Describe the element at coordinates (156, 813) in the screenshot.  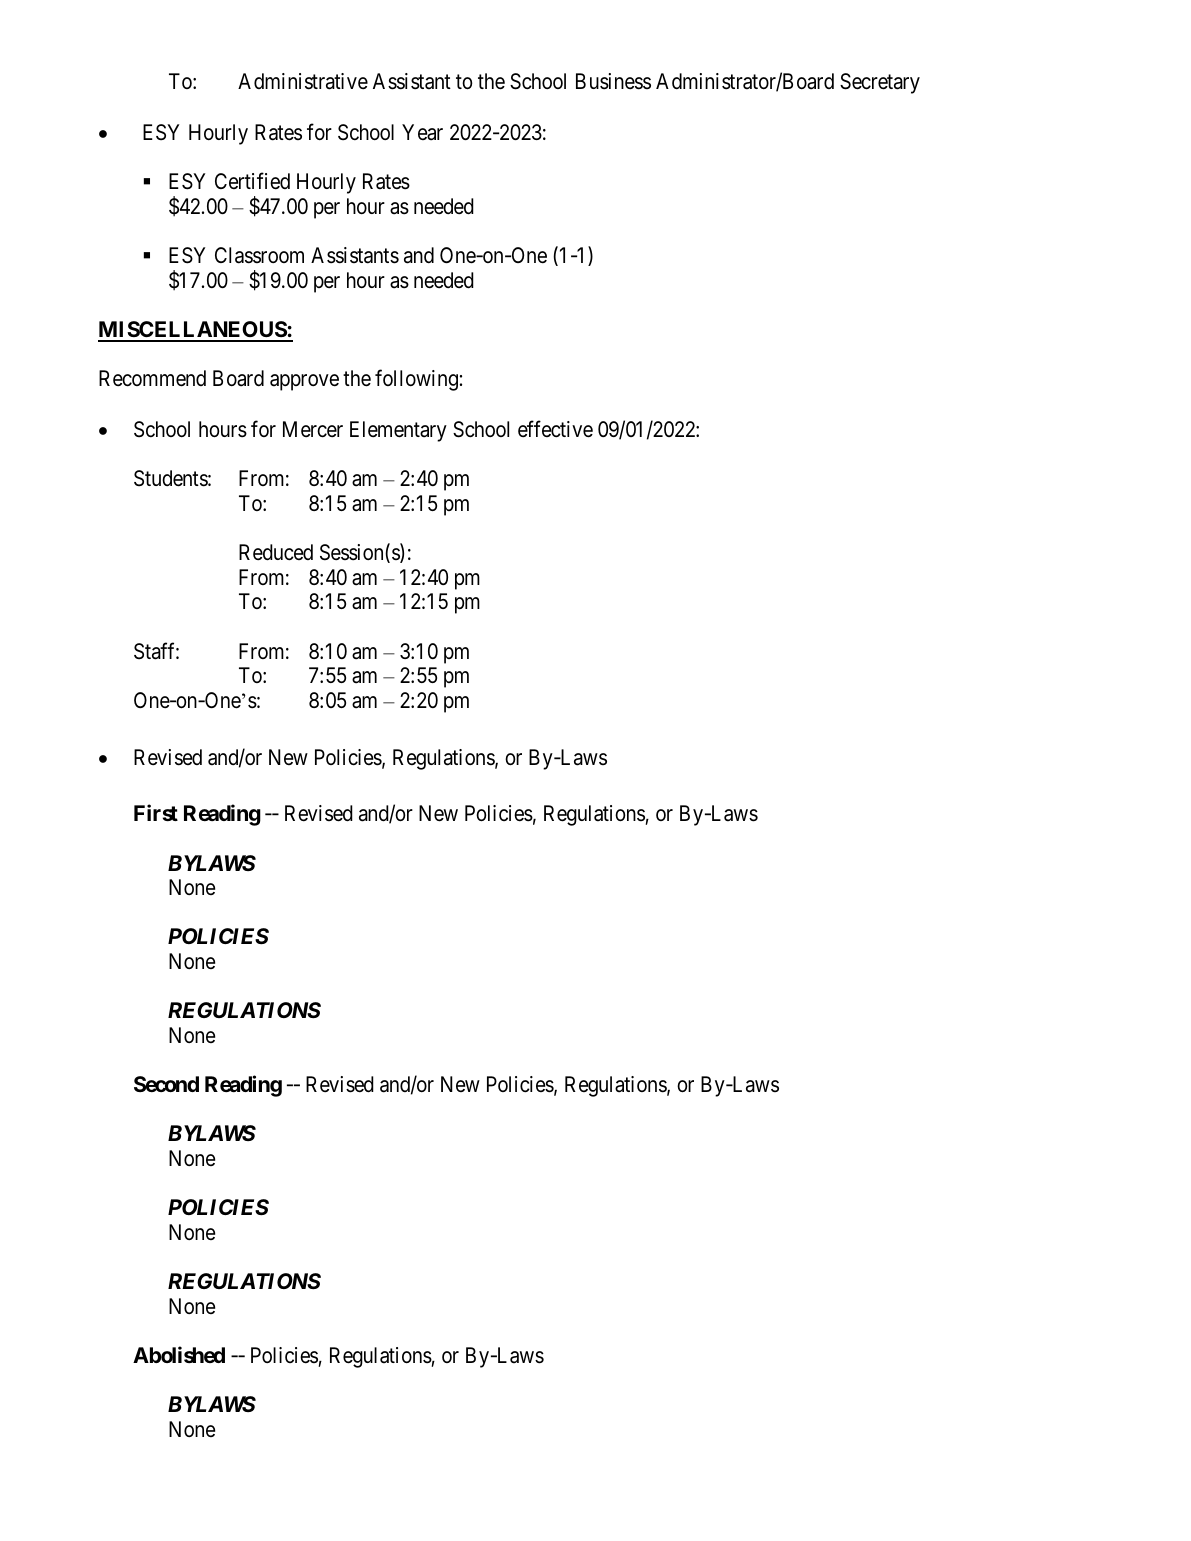
I see `First` at that location.
